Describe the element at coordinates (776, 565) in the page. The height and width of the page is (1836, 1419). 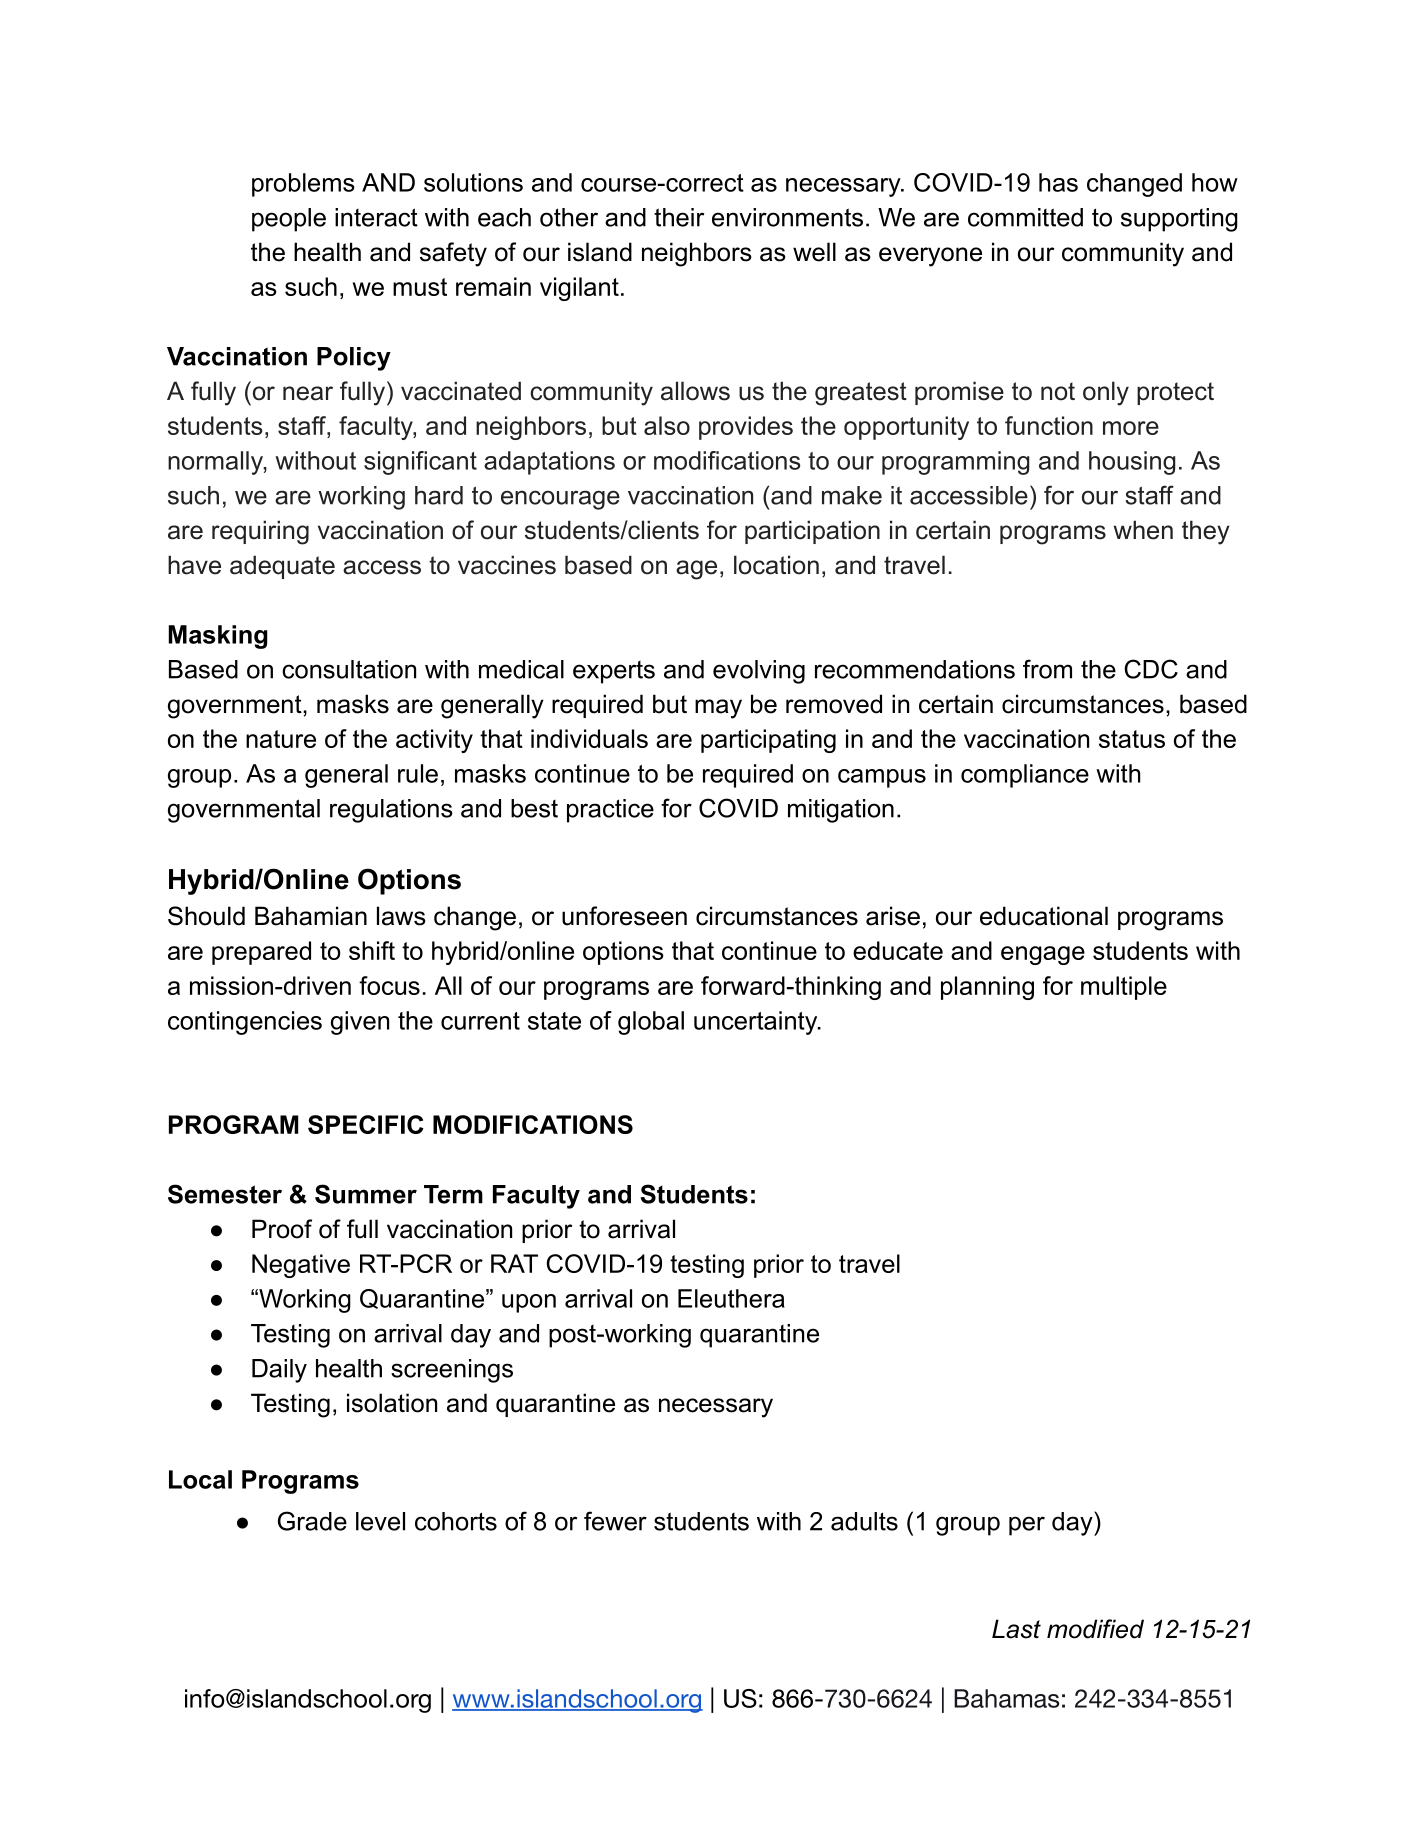
I see `location` at that location.
